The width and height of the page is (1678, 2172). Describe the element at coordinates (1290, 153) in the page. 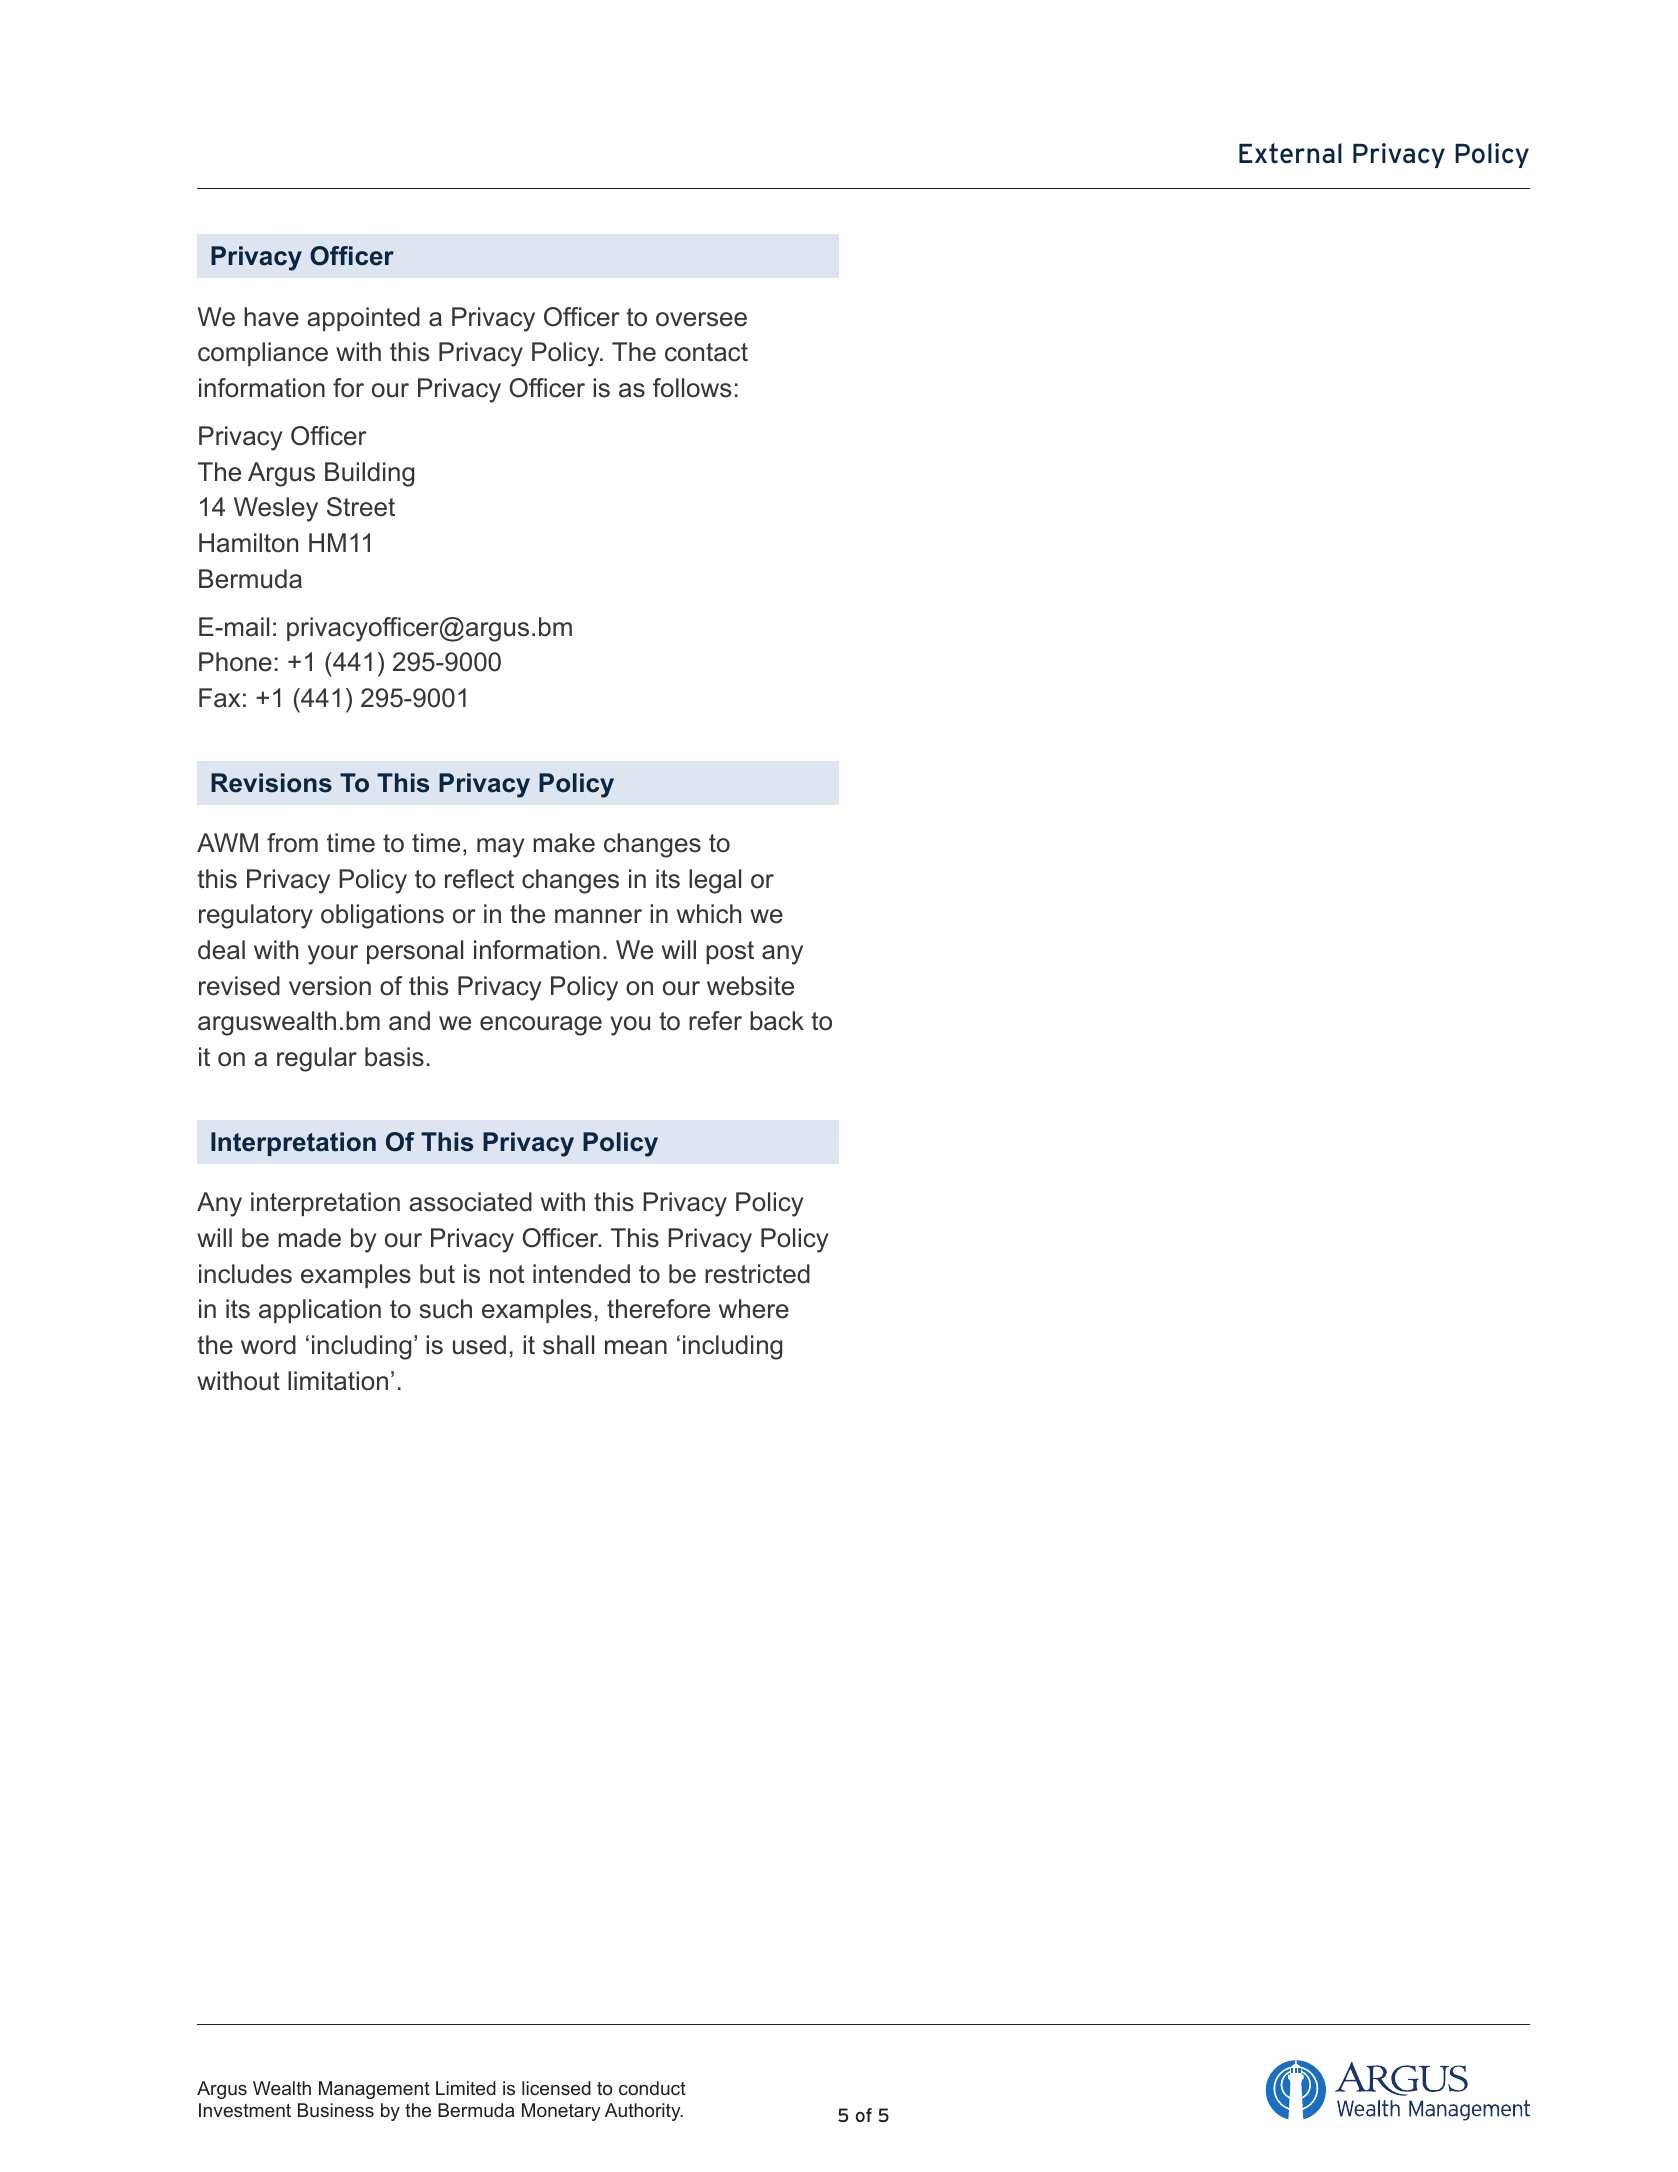

I see `External` at that location.
